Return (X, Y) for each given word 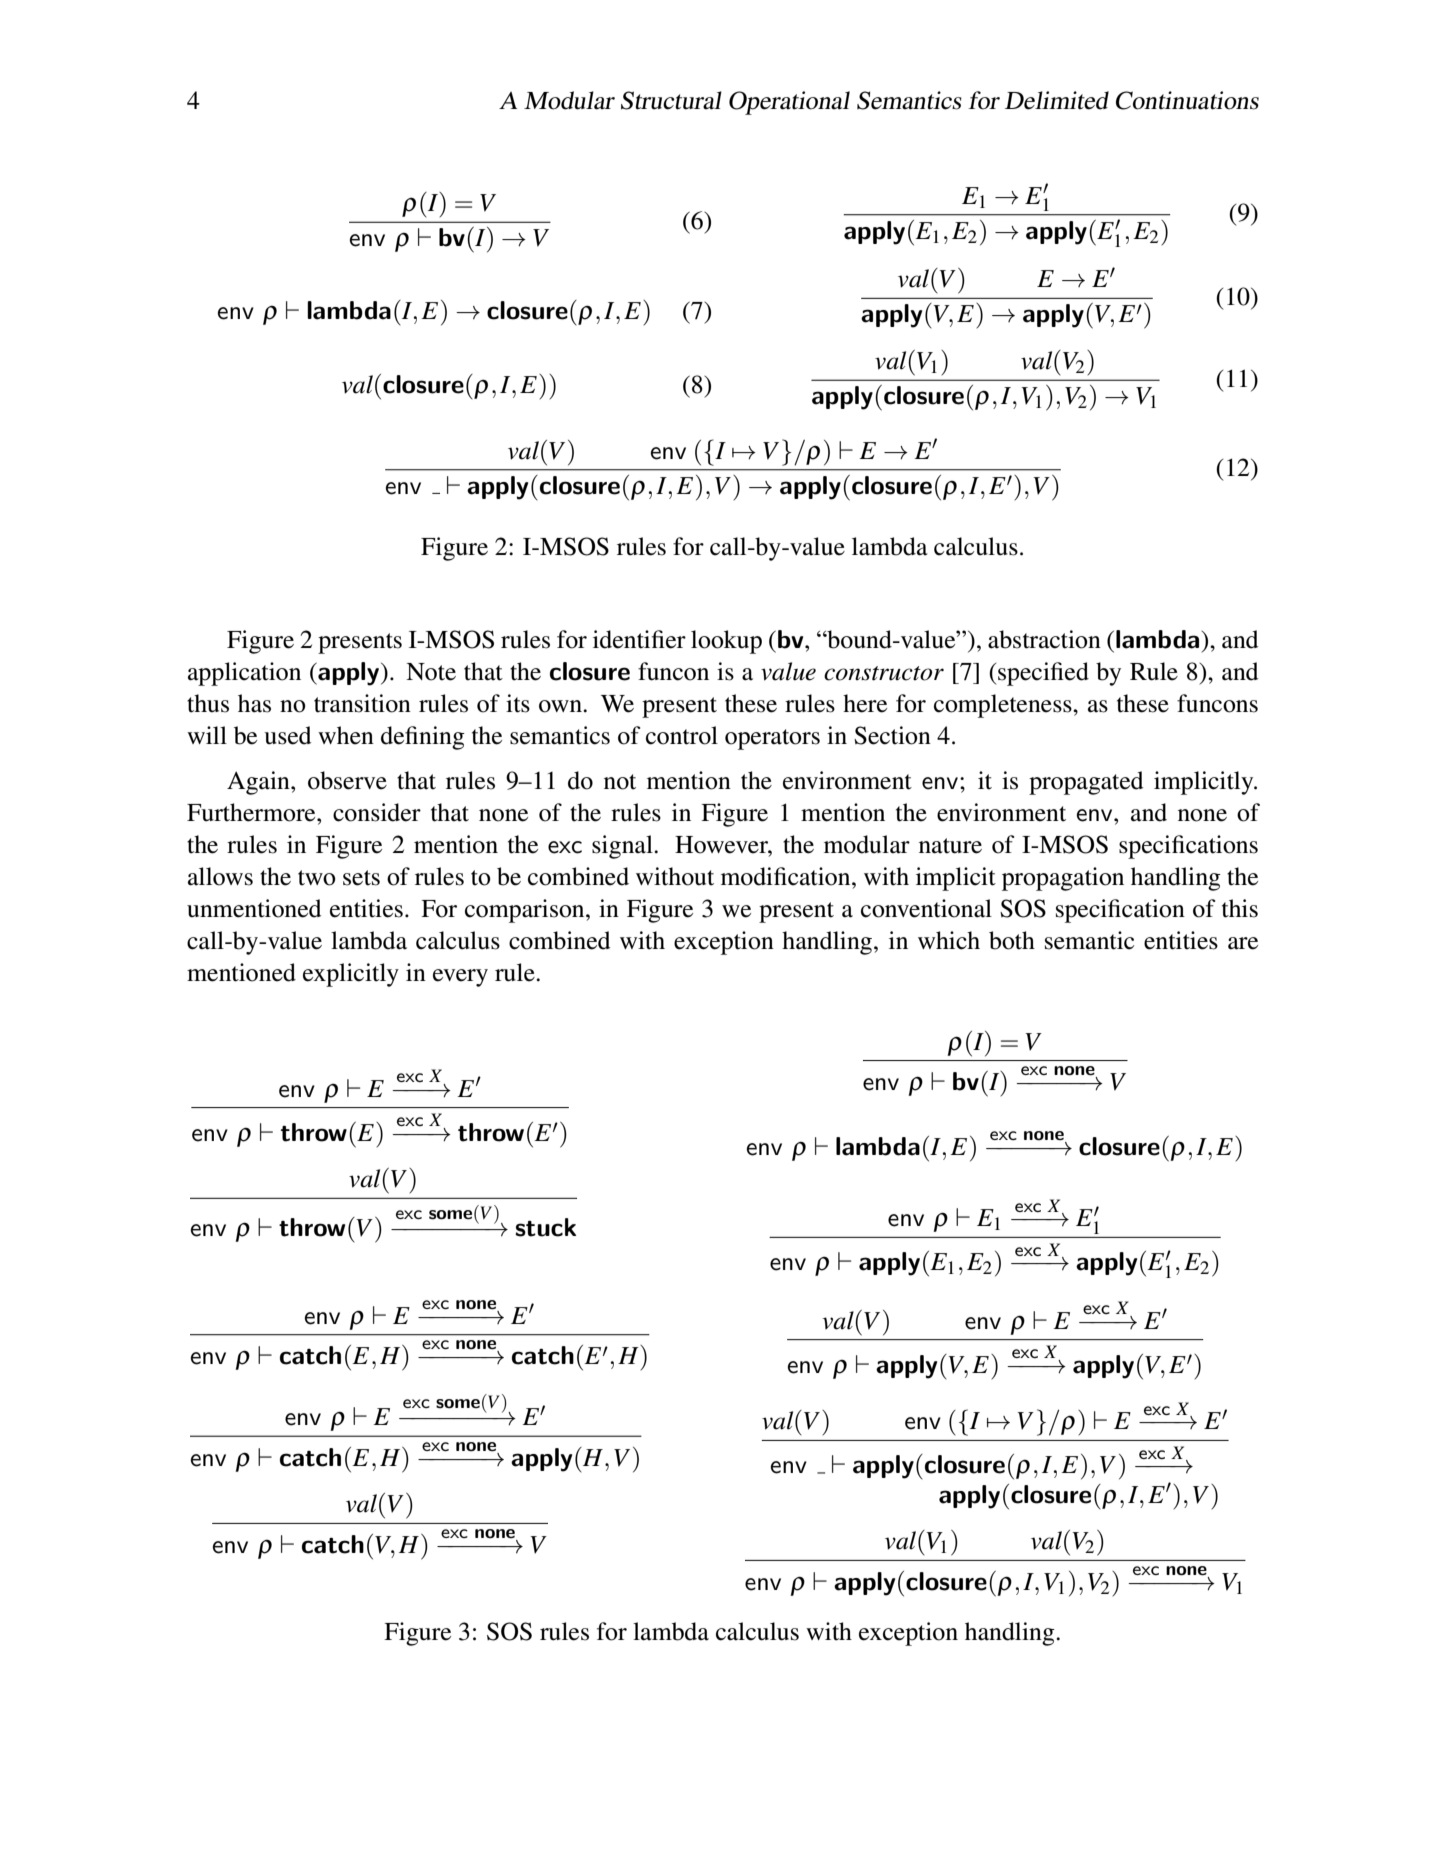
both (1012, 940)
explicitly (351, 975)
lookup (726, 642)
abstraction (1044, 639)
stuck (545, 1227)
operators (772, 739)
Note (431, 672)
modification (787, 876)
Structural (671, 100)
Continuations (1187, 100)
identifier (639, 639)
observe (347, 780)
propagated (1086, 783)
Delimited (1057, 100)
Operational (789, 103)
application (244, 674)
